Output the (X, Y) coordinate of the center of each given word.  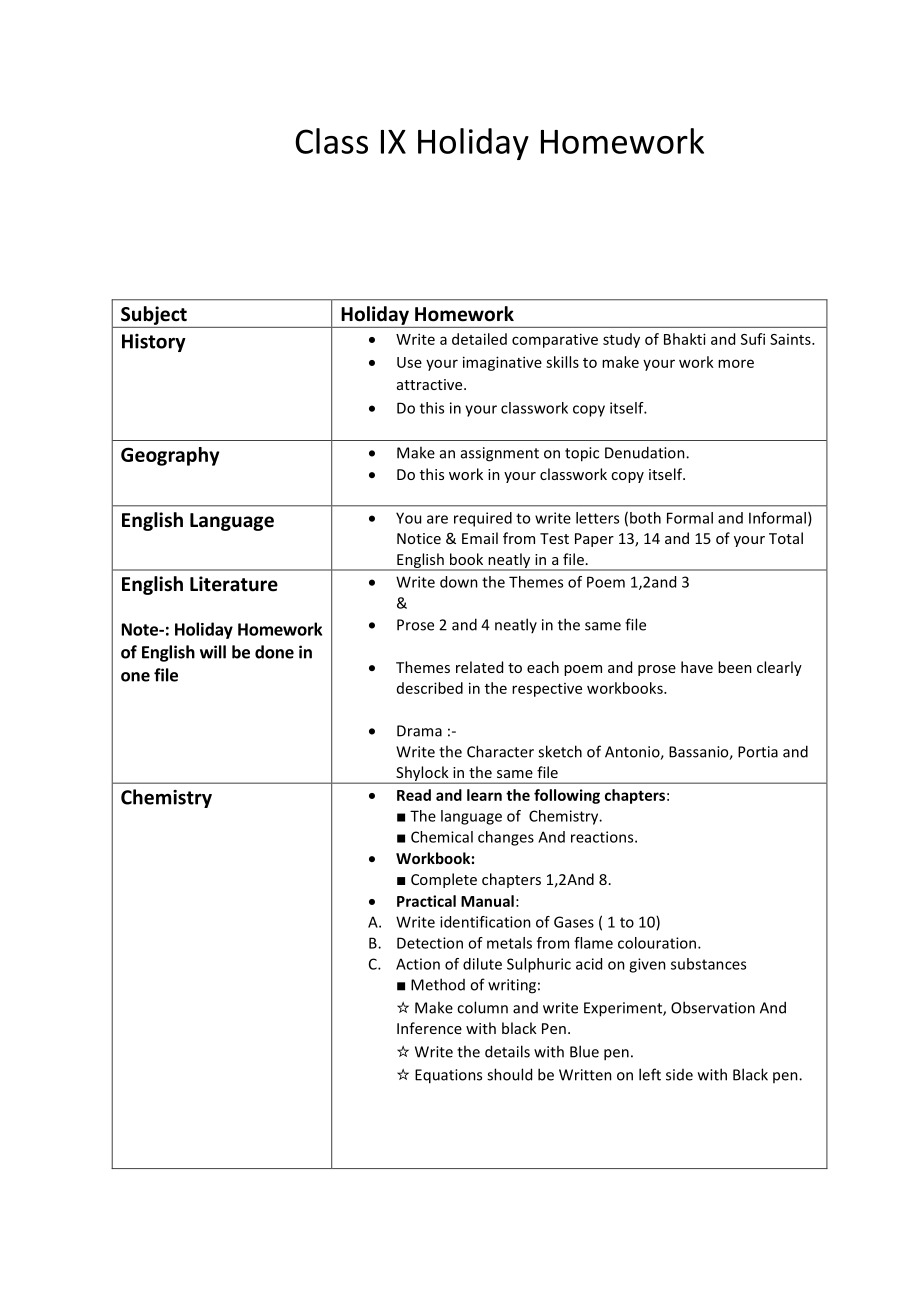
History (154, 343)
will (213, 652)
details (507, 1051)
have (697, 667)
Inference (429, 1028)
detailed (479, 339)
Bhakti (685, 339)
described (430, 688)
